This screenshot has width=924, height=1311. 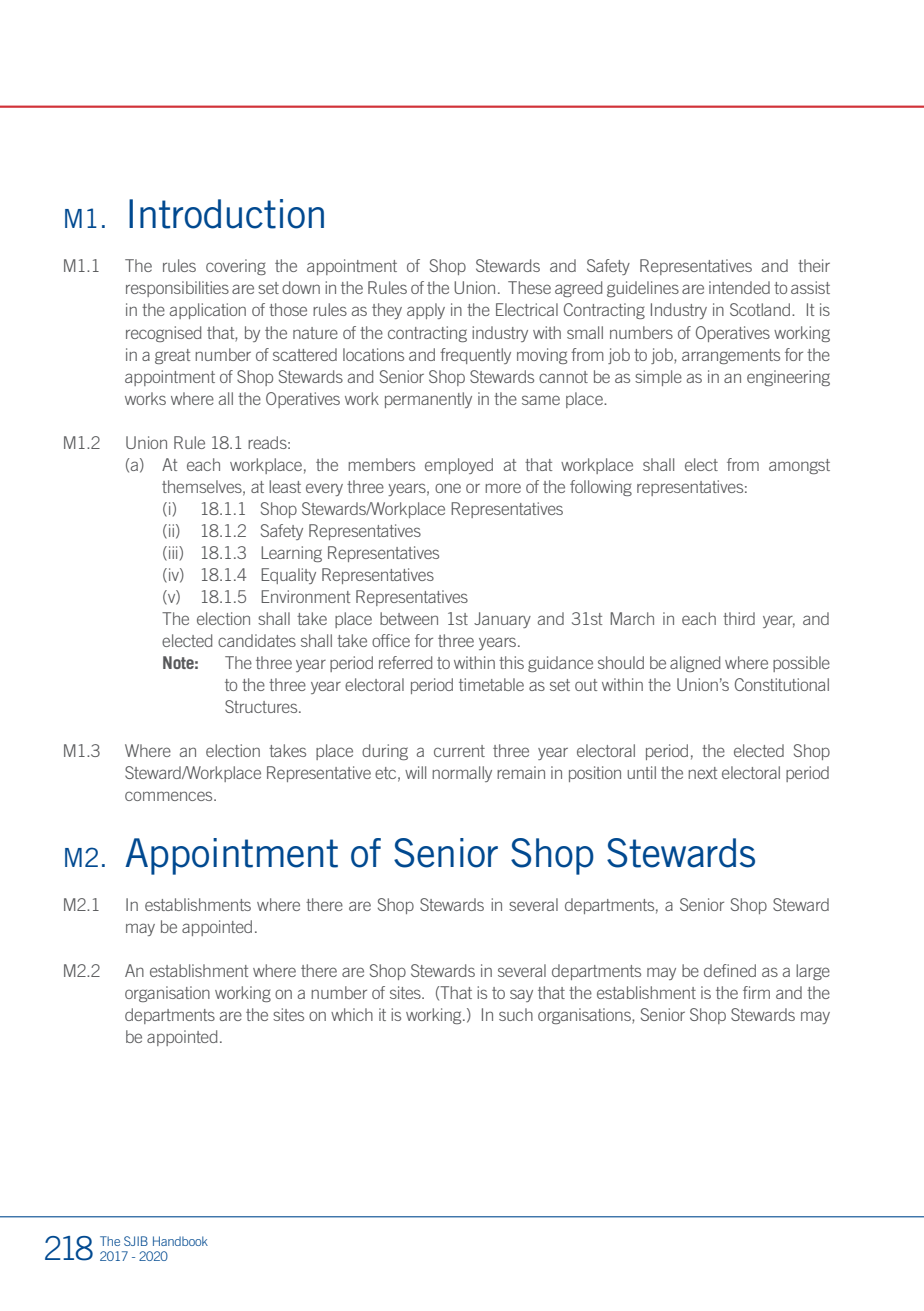 I want to click on such, so click(x=516, y=1014).
